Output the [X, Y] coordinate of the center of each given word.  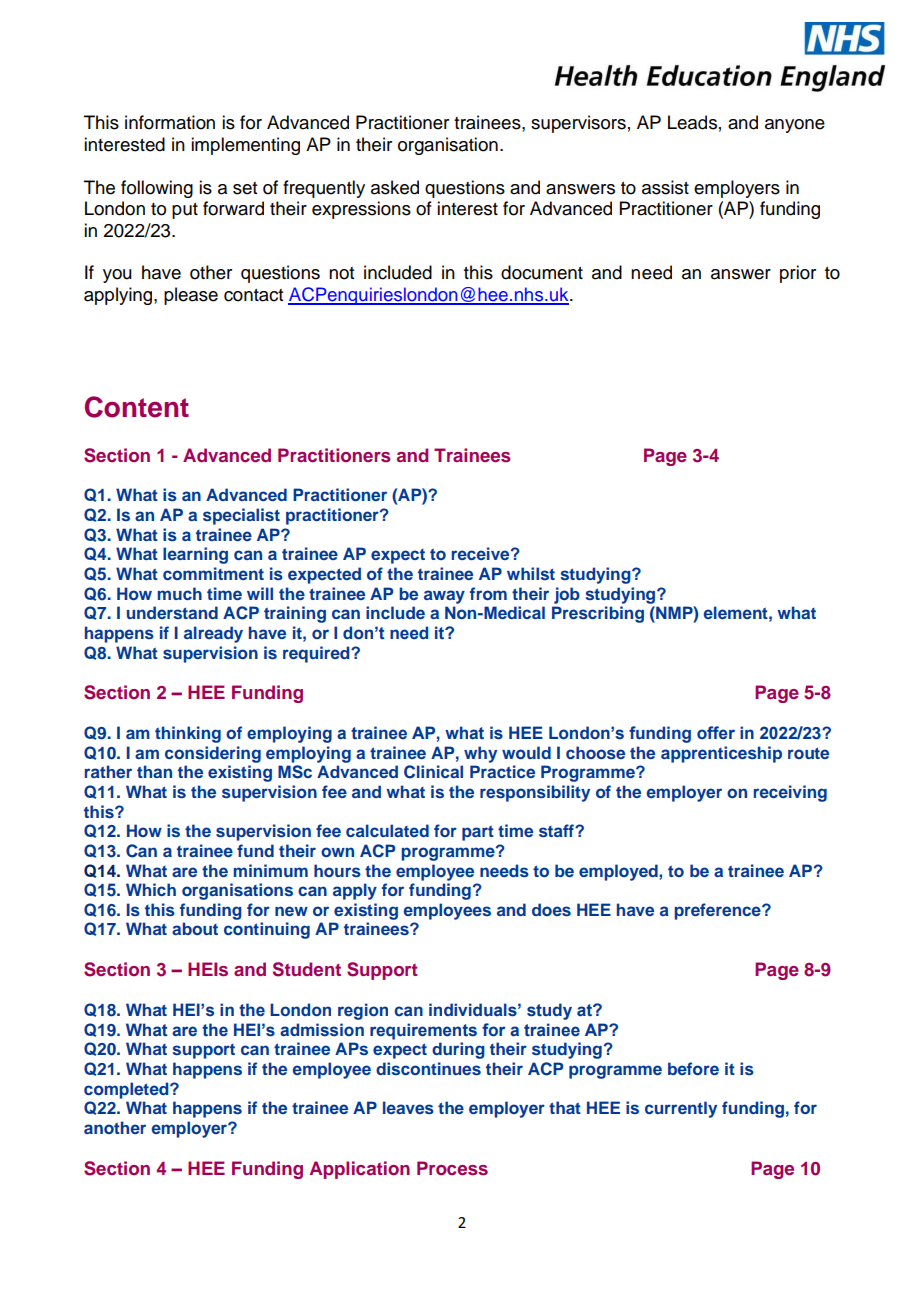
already [213, 634]
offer [716, 733]
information [170, 122]
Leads [692, 122]
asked [395, 187]
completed [127, 1090]
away [444, 597]
